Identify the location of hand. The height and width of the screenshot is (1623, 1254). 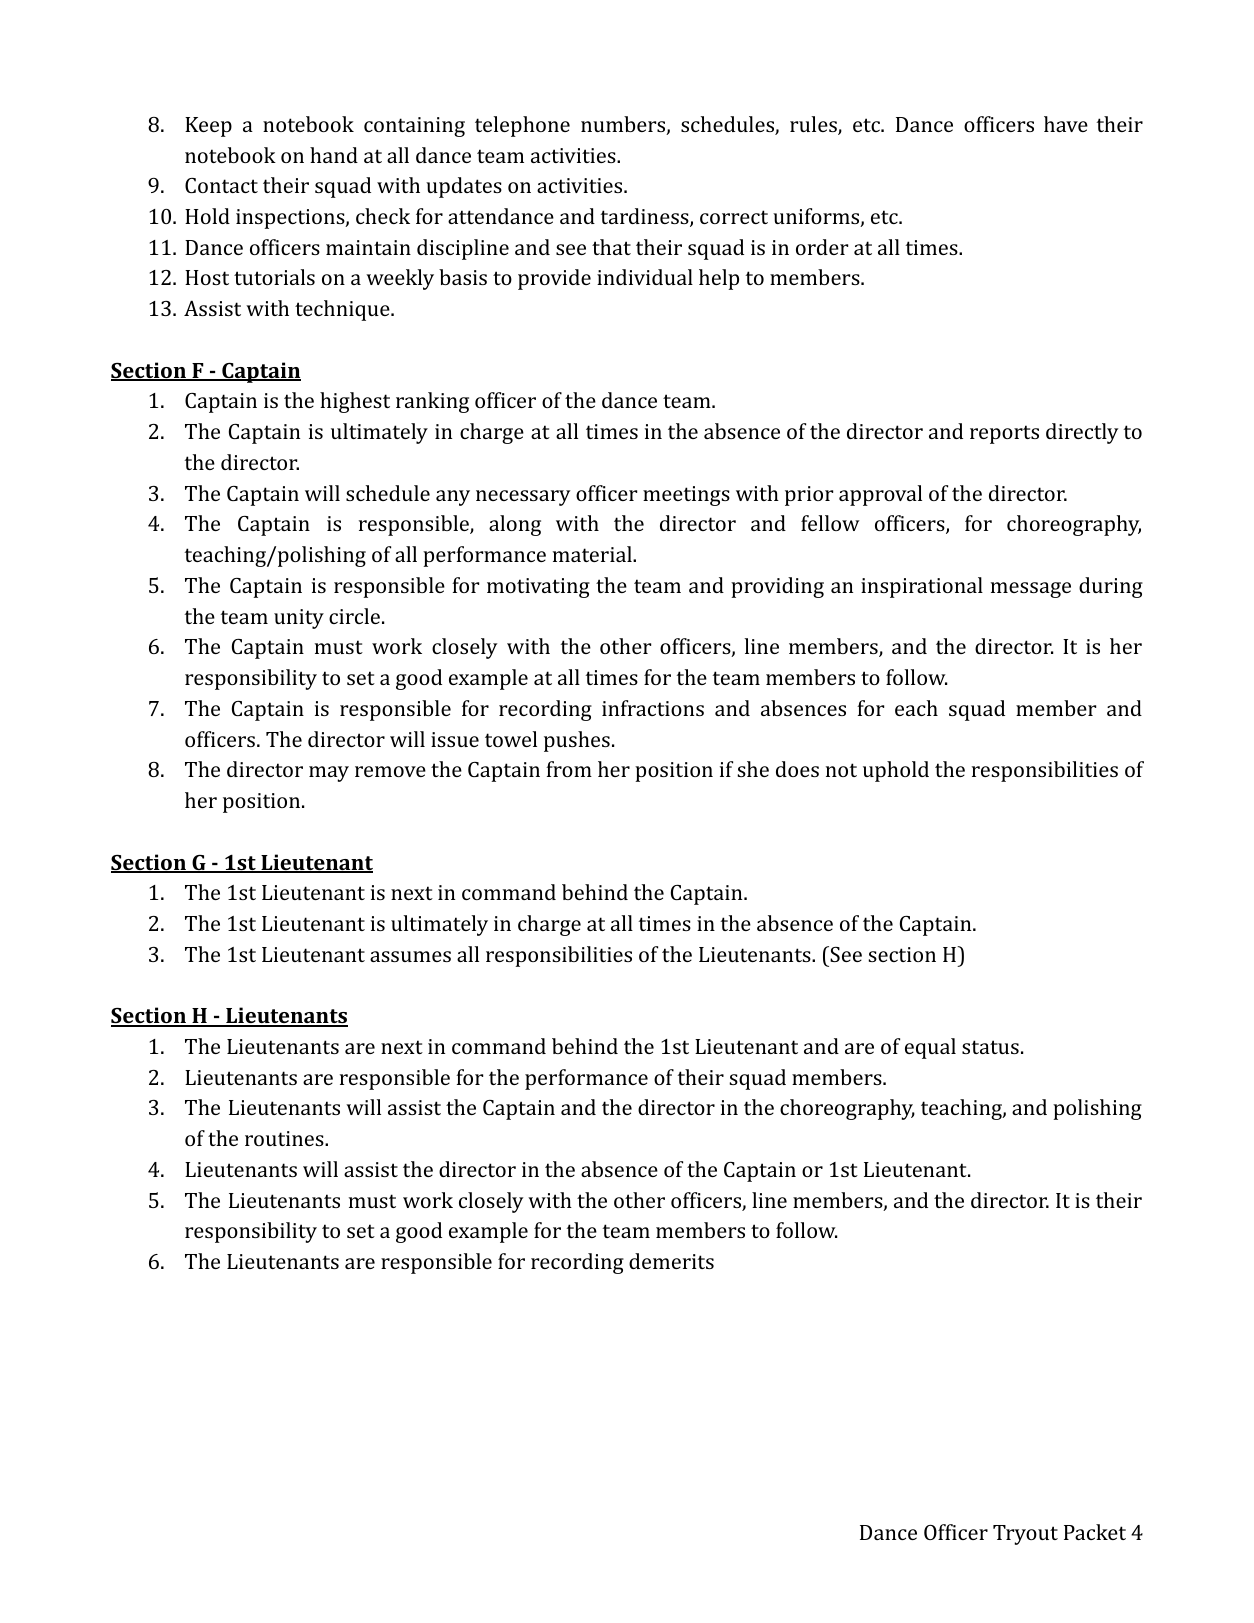
(334, 155).
